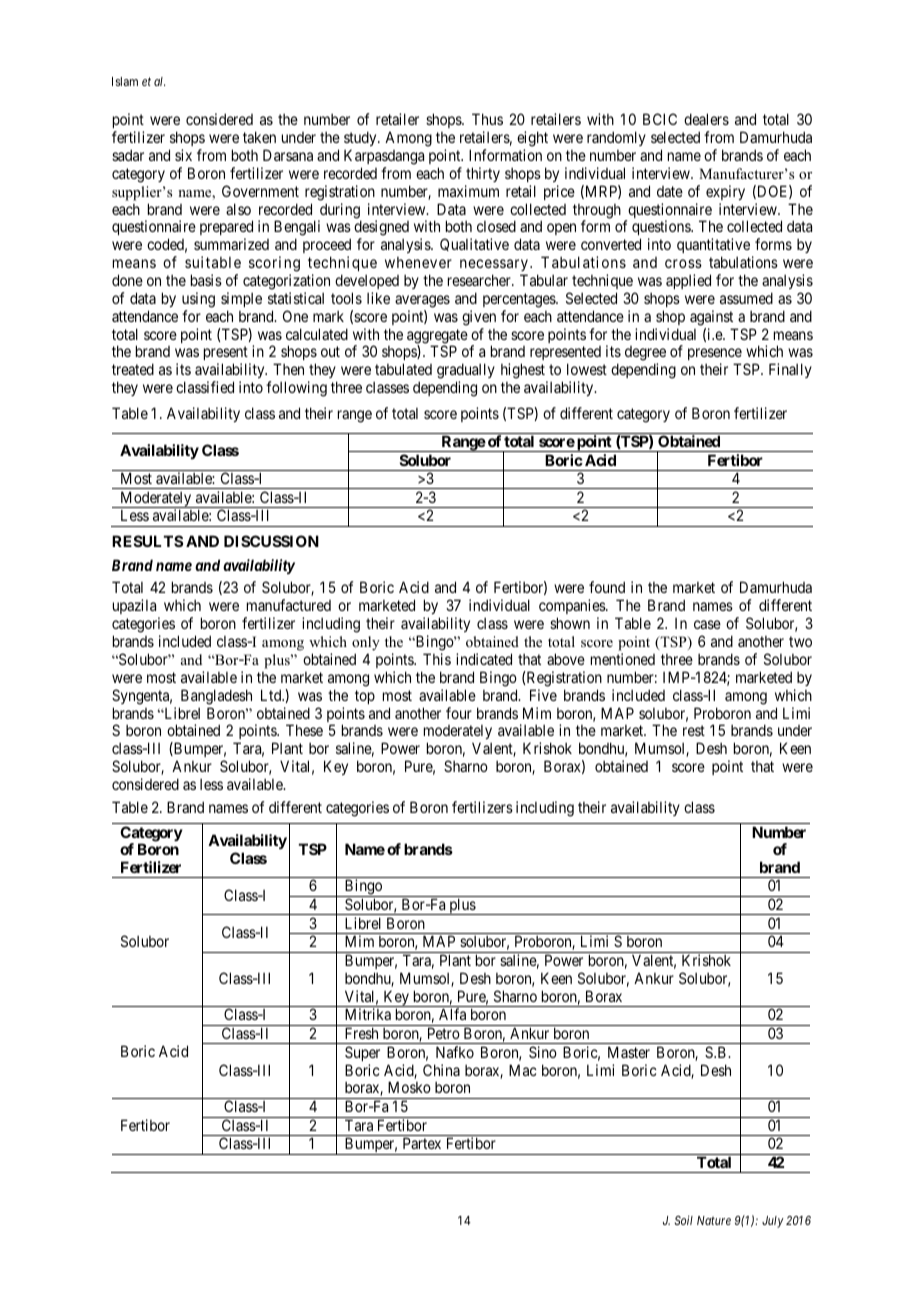 Image resolution: width=924 pixels, height=1307 pixels. What do you see at coordinates (441, 1070) in the screenshot?
I see `China` at bounding box center [441, 1070].
